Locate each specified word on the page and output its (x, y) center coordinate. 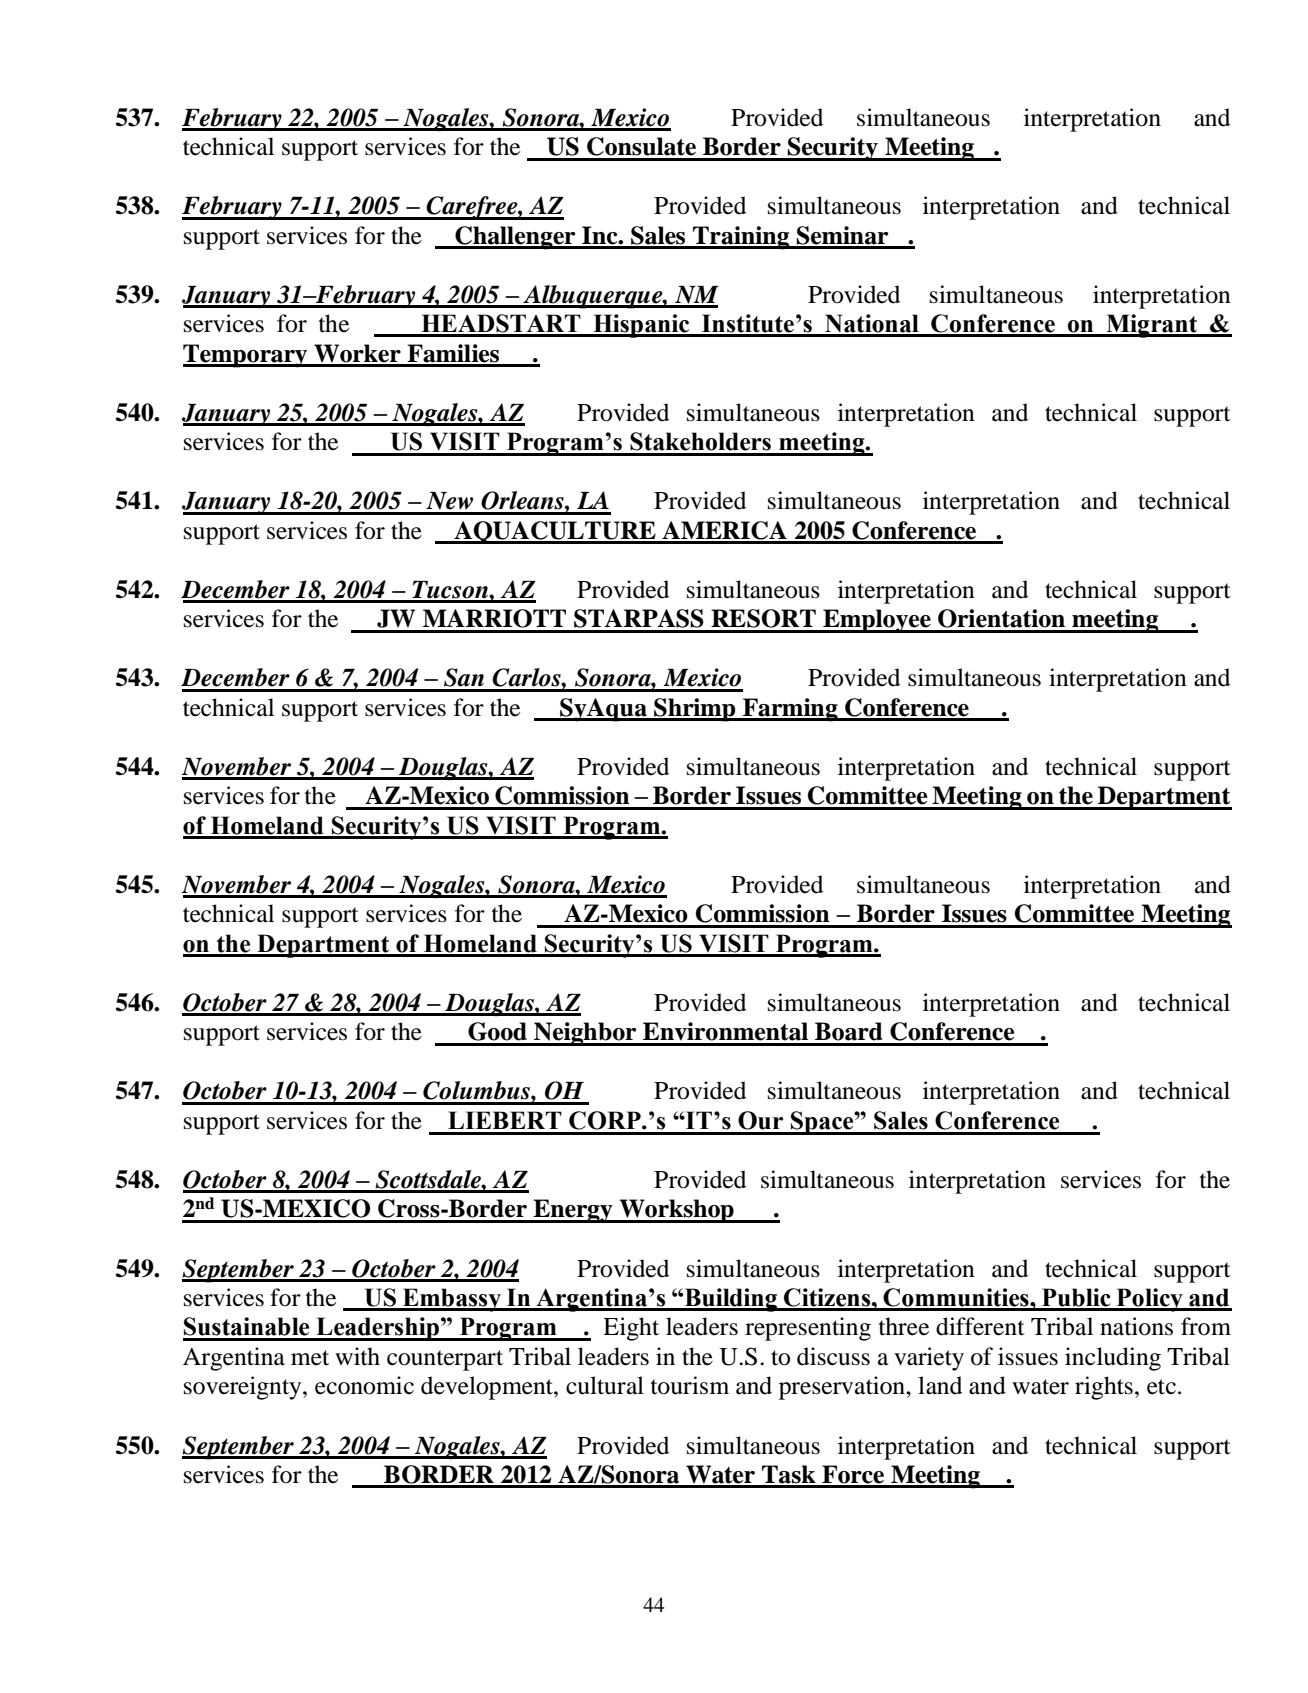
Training (741, 238)
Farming (790, 710)
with (357, 1356)
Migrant (1152, 326)
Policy (1149, 1300)
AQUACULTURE (555, 532)
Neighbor (585, 1034)
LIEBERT (505, 1120)
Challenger (515, 238)
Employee (877, 621)
